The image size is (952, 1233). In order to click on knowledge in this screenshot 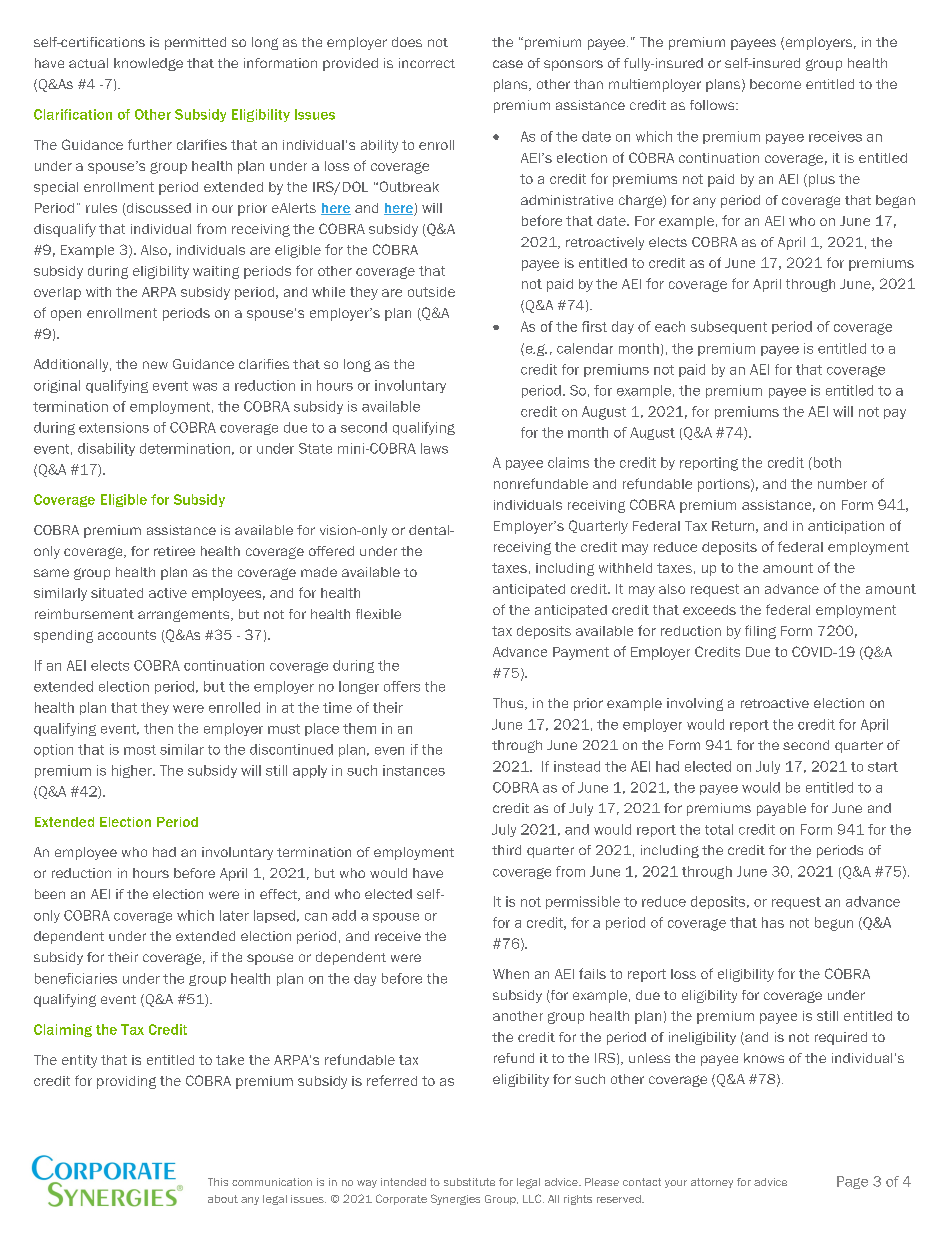, I will do `click(148, 64)`.
